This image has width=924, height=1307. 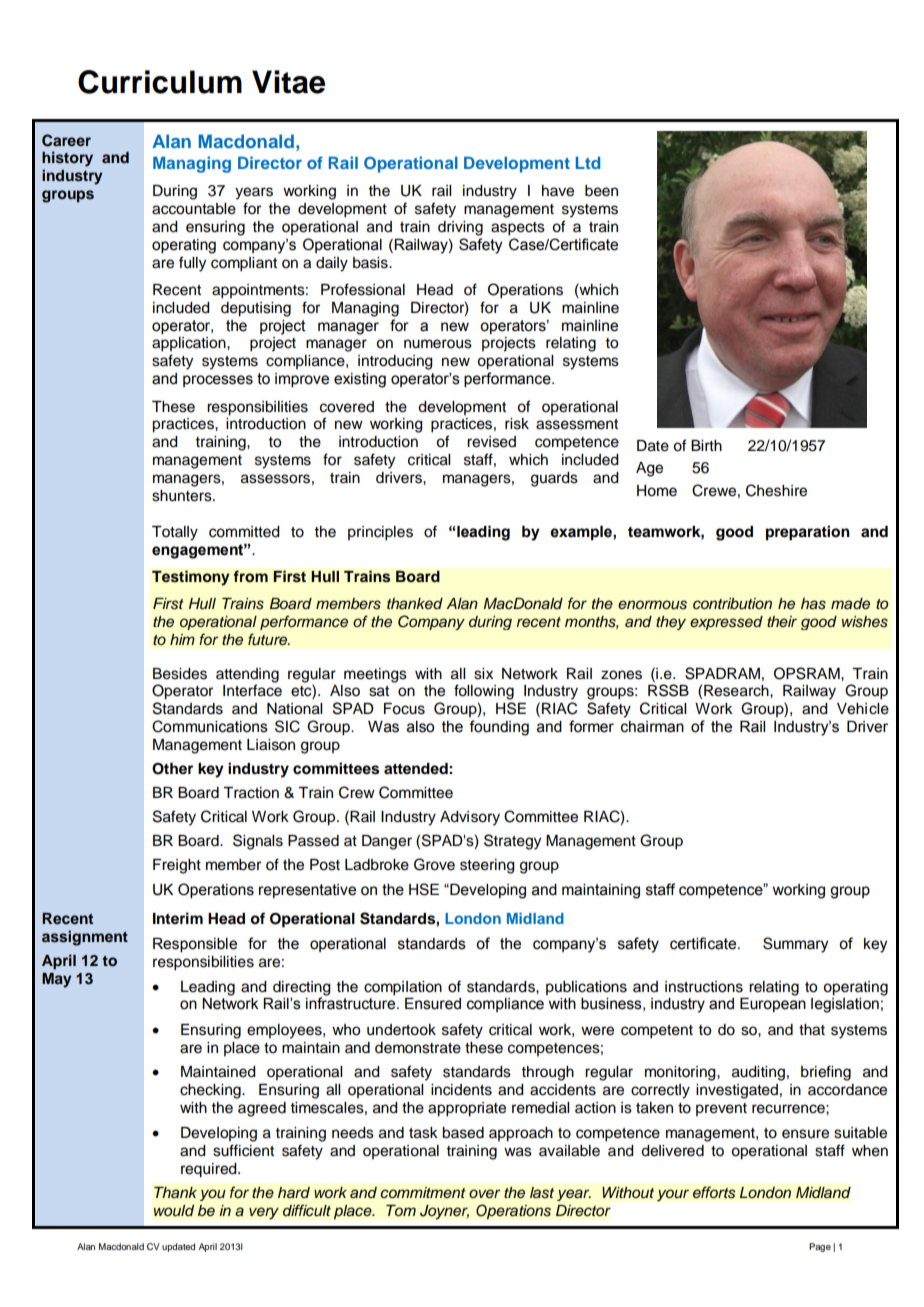 What do you see at coordinates (180, 674) in the image?
I see `Besides` at bounding box center [180, 674].
